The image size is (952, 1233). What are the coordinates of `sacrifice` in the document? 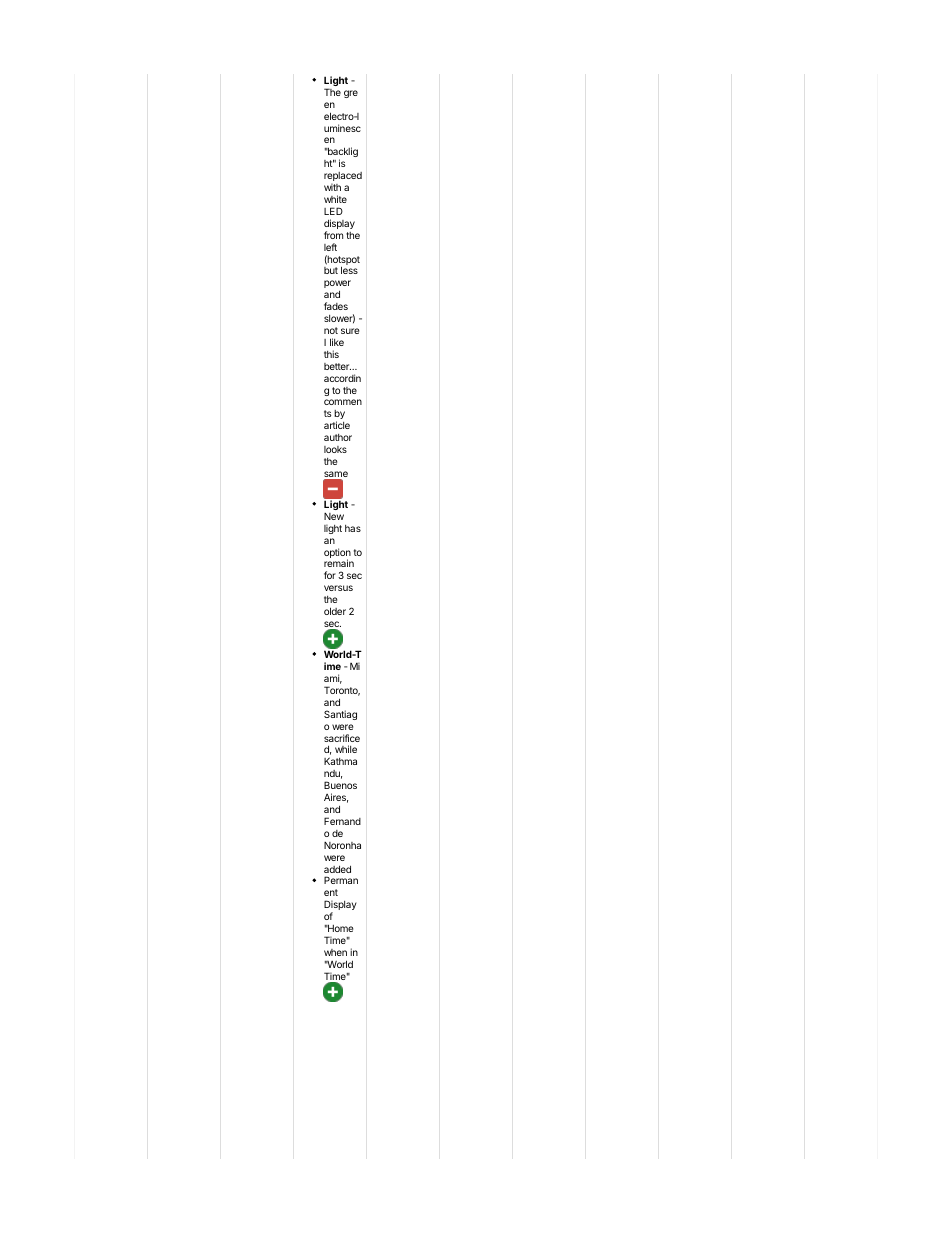 It's located at (342, 738).
